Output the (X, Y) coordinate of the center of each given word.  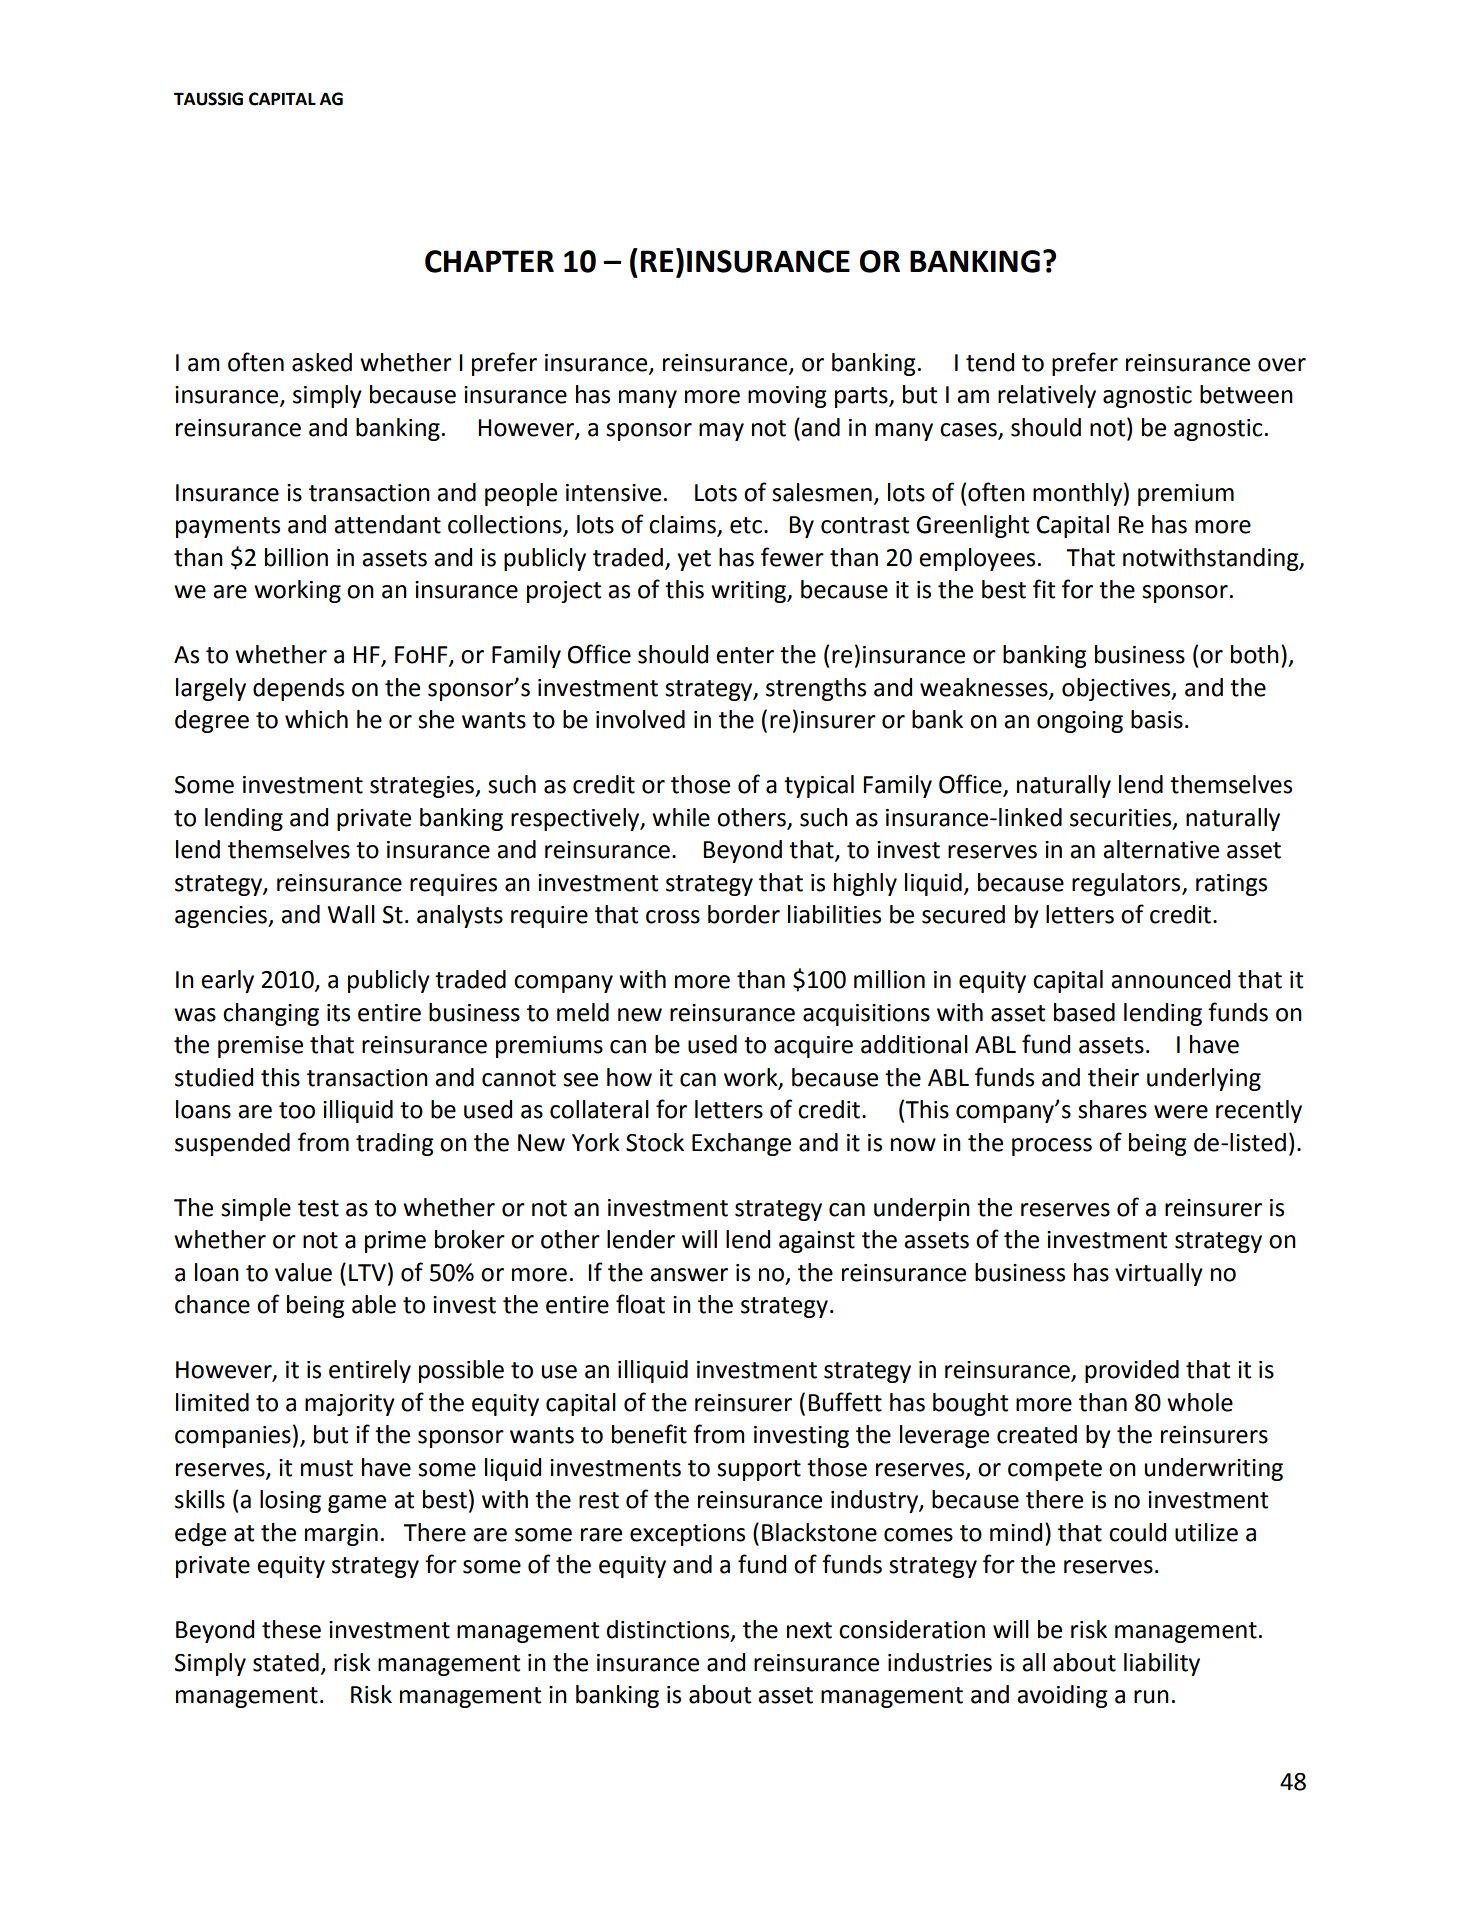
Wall (351, 914)
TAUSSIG (208, 99)
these (291, 1629)
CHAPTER (489, 261)
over (1282, 365)
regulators (1127, 884)
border (744, 914)
